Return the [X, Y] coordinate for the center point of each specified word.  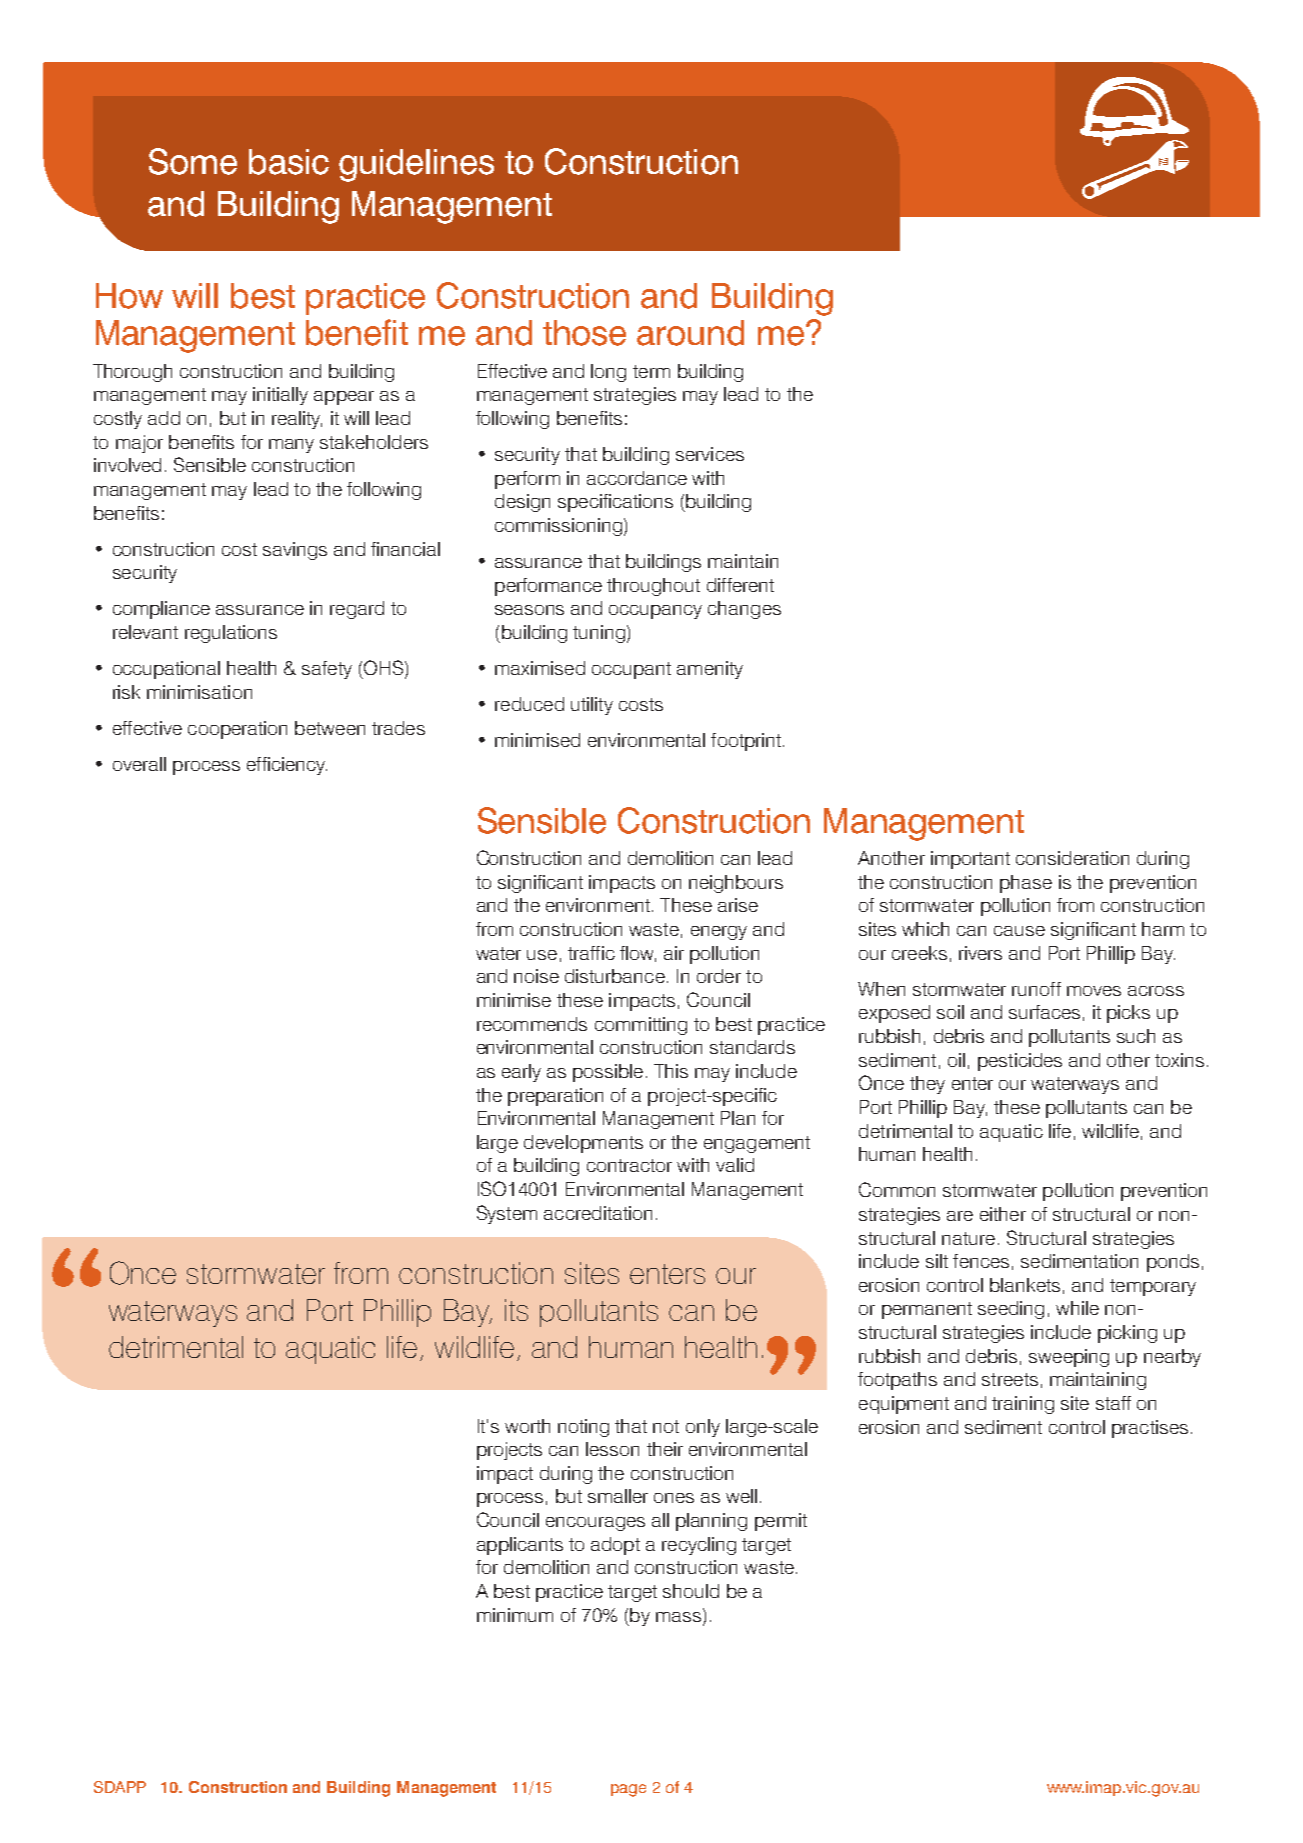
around [690, 333]
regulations [231, 634]
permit [781, 1522]
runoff [1036, 989]
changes [744, 610]
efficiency [287, 766]
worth [527, 1426]
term [651, 371]
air [674, 953]
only [703, 1428]
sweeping [1069, 1358]
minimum [515, 1615]
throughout [653, 587]
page [628, 1790]
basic [289, 162]
